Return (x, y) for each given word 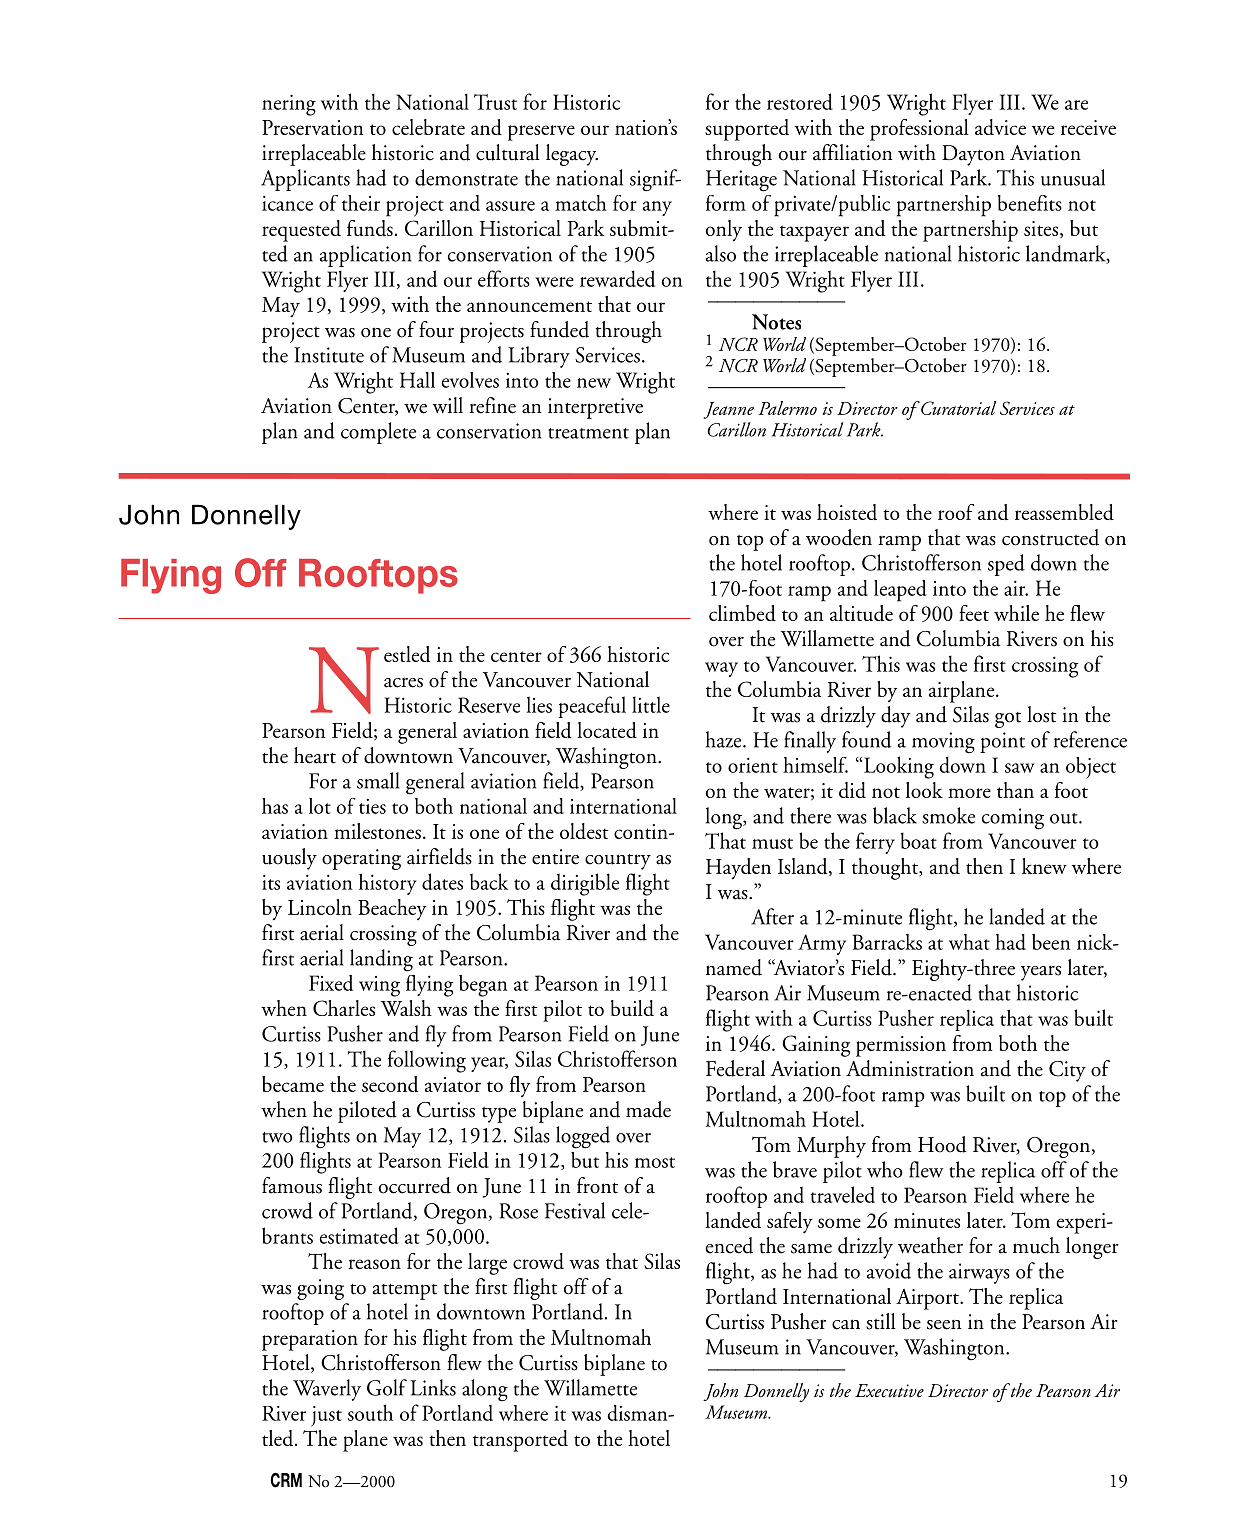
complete (378, 433)
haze (725, 739)
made (648, 1109)
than (1015, 790)
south (370, 1412)
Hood (942, 1144)
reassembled (1064, 512)
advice (1000, 127)
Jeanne (729, 410)
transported (520, 1441)
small (378, 780)
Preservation (313, 127)
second (390, 1084)
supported (747, 130)
